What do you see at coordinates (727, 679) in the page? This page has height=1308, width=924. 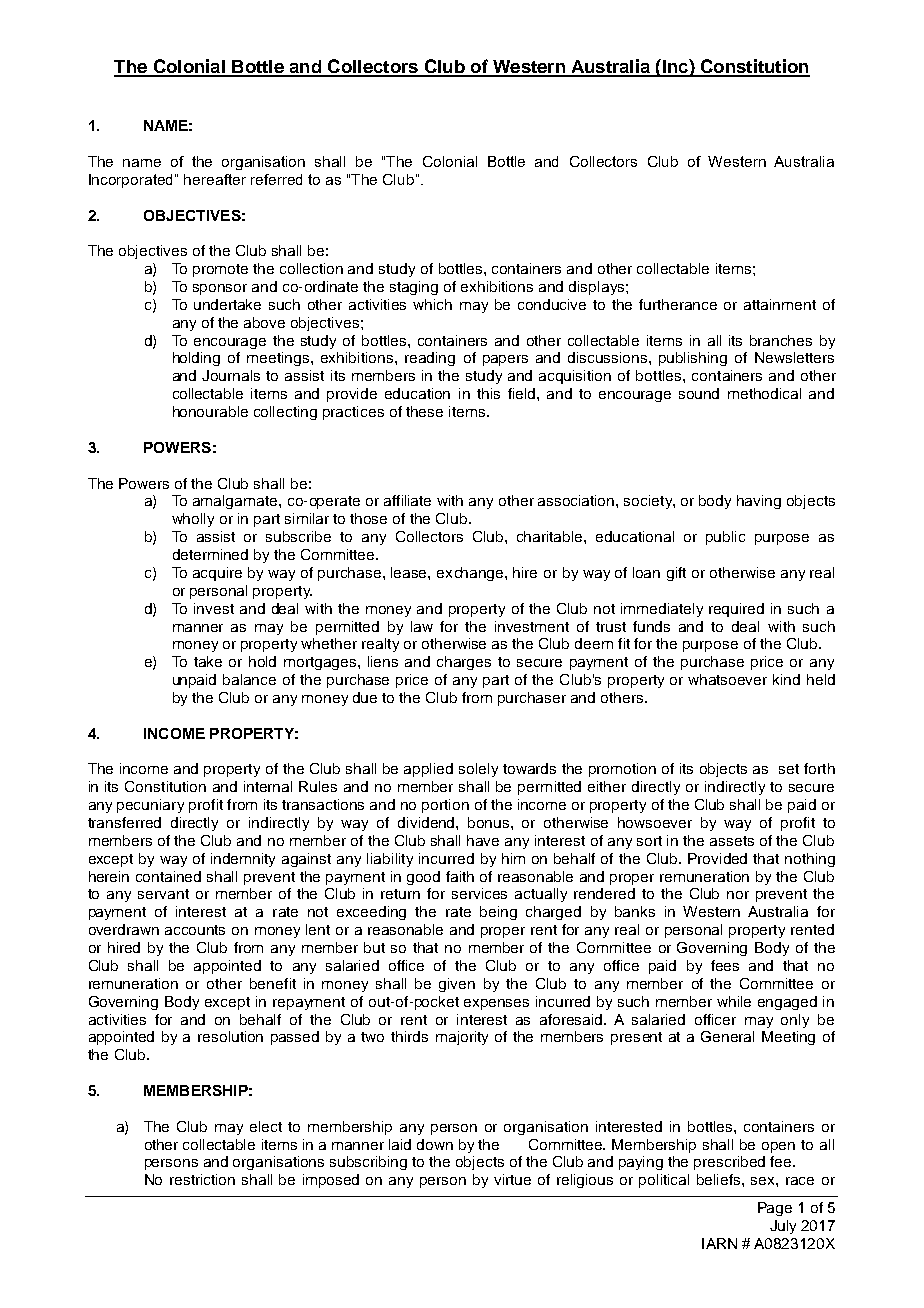 I see `whatsoever` at bounding box center [727, 679].
